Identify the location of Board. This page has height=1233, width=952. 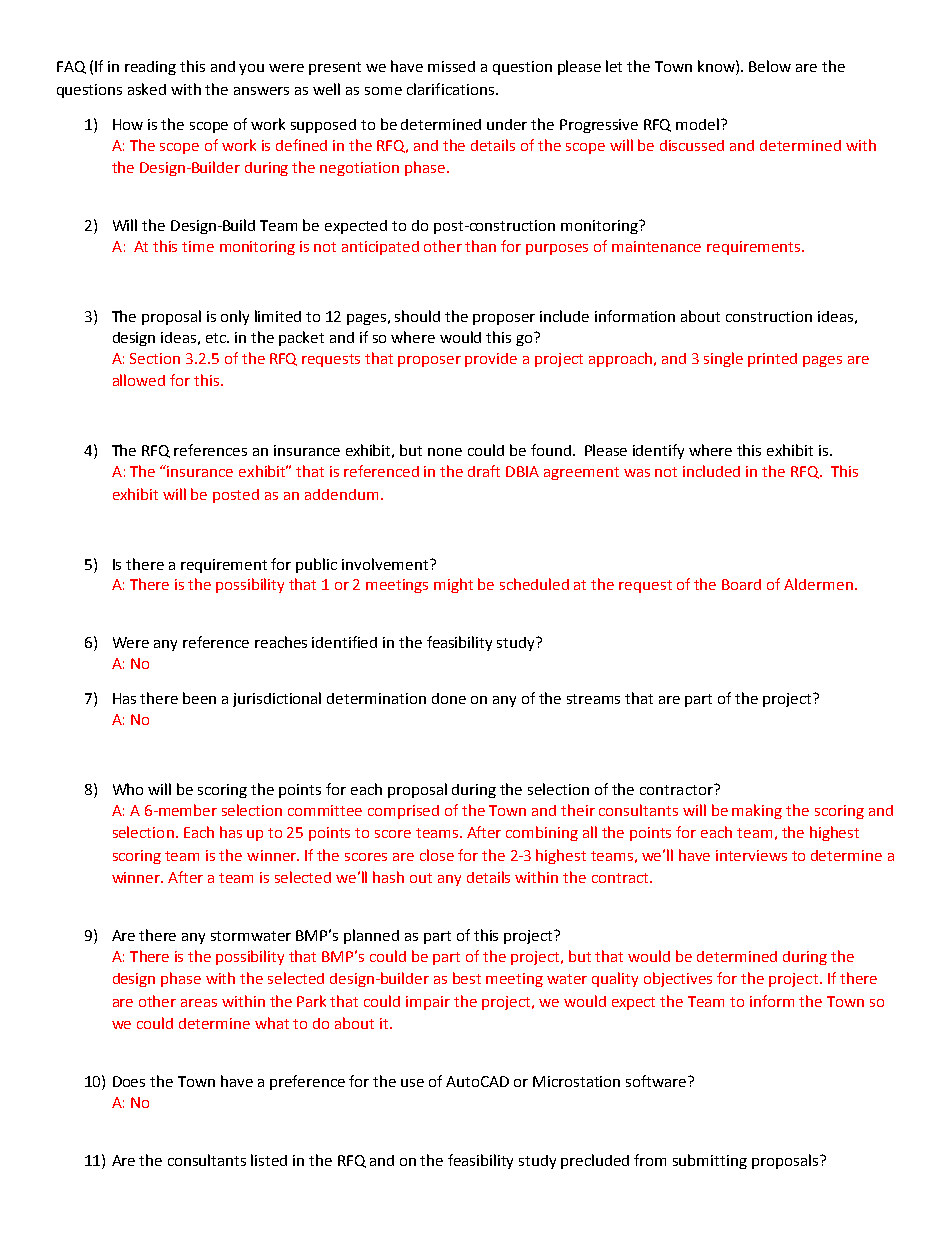
(741, 584).
